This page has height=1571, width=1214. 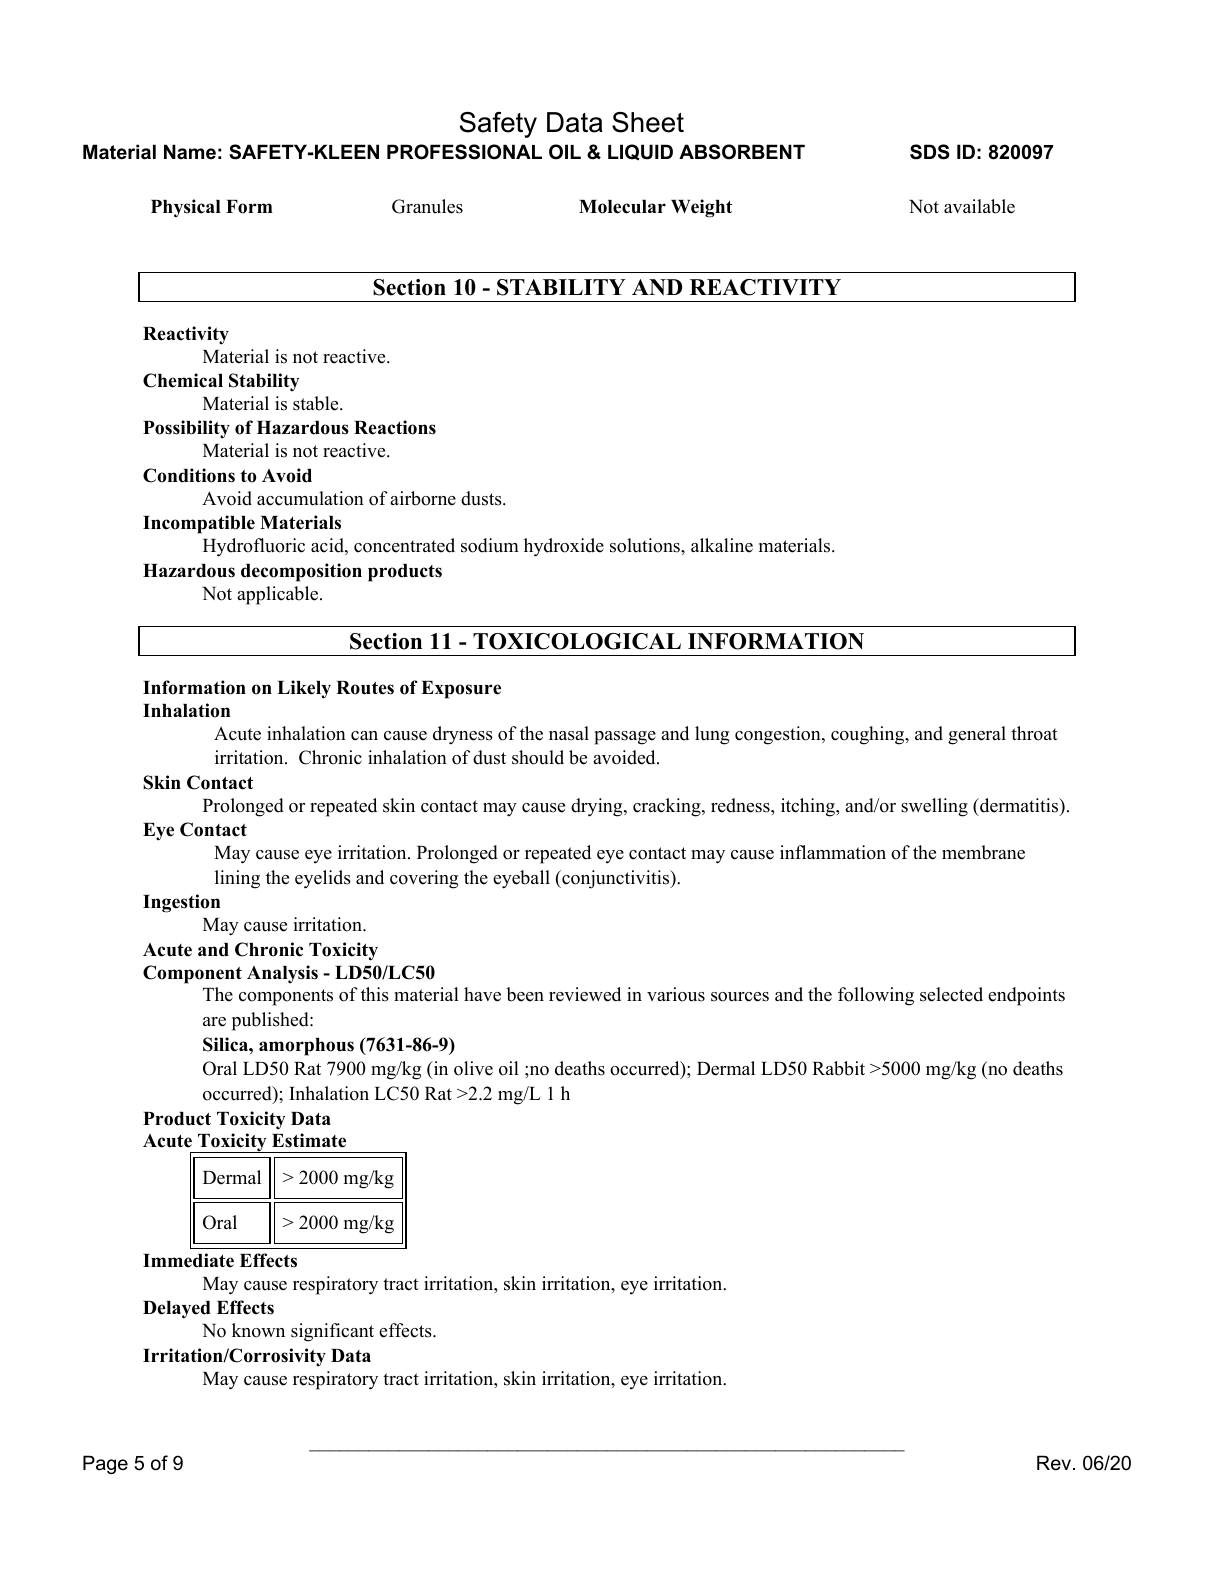 I want to click on Name, so click(x=190, y=151).
